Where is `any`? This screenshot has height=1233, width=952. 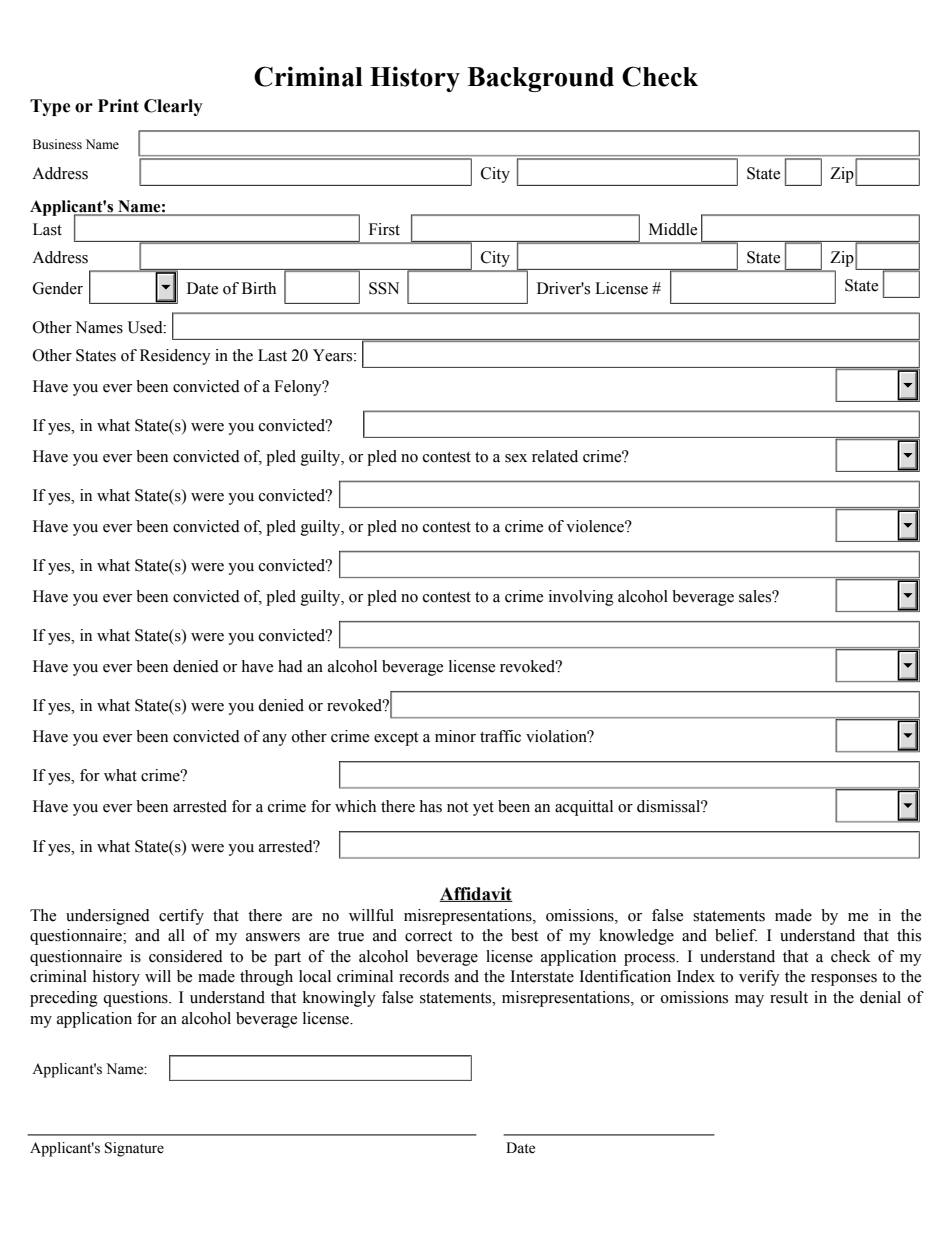
any is located at coordinates (275, 740).
